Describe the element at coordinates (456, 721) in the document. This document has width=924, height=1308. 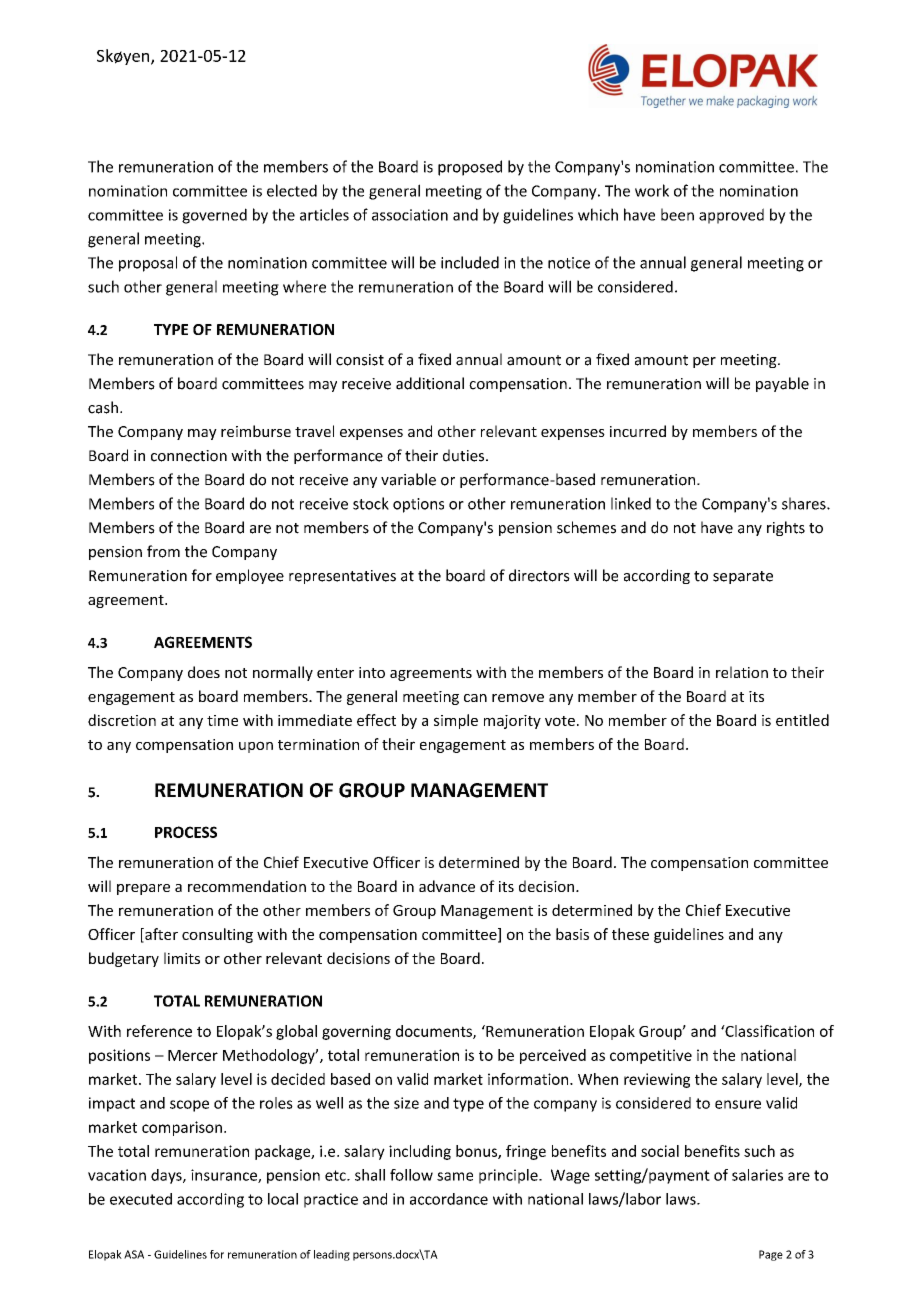
I see `simple` at that location.
